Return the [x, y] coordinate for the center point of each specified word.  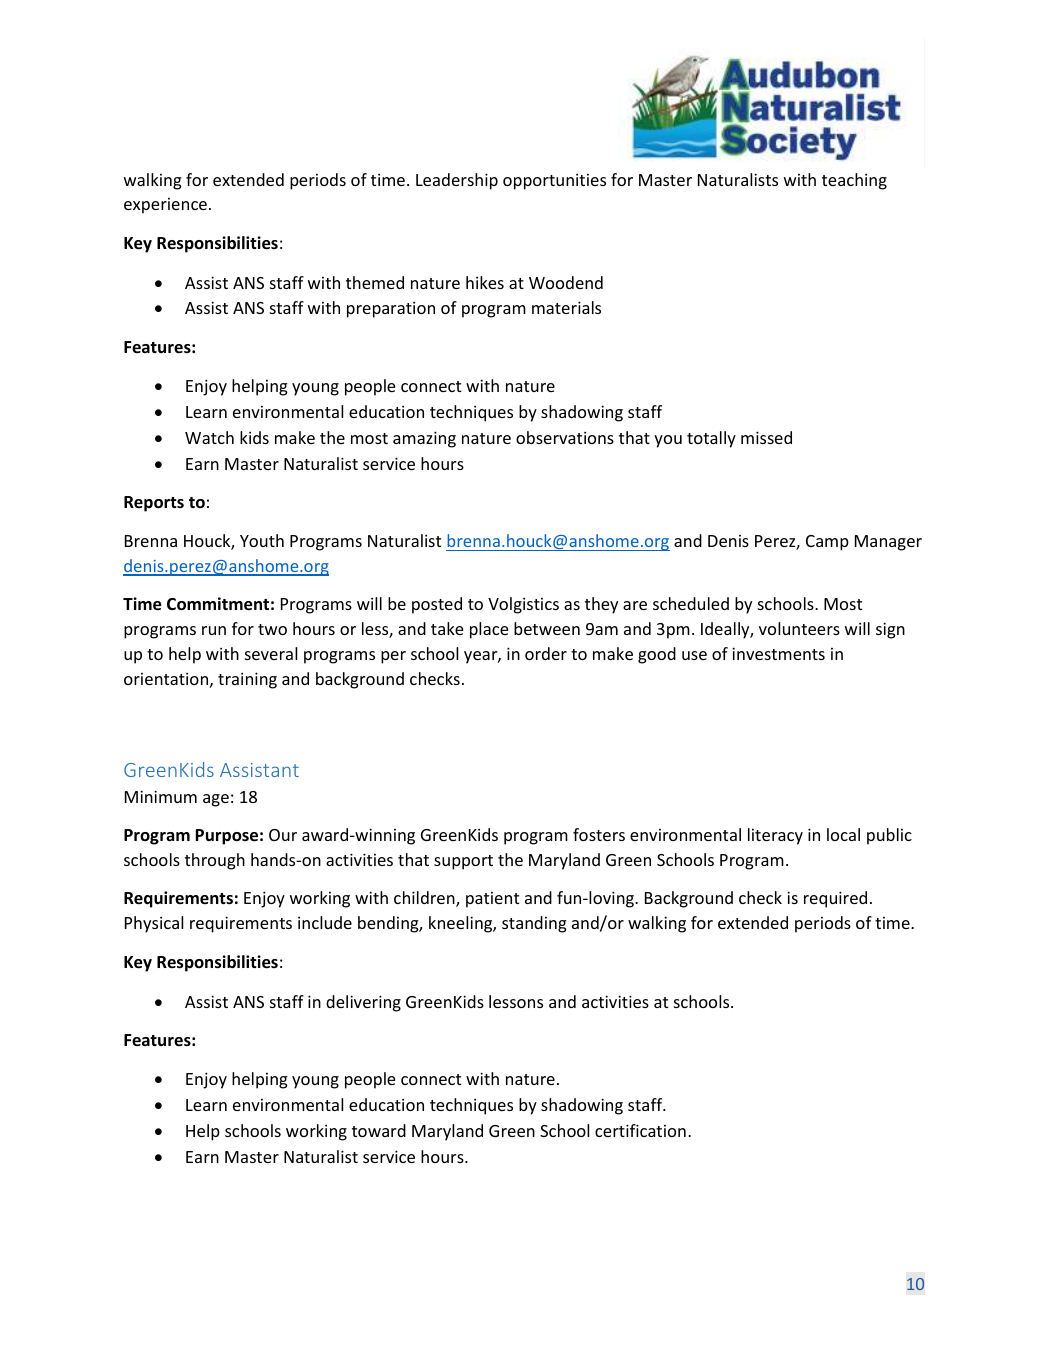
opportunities [554, 181]
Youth [262, 540]
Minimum [161, 796]
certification [640, 1130]
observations [565, 437]
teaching [854, 181]
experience [165, 206]
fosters [599, 834]
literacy [775, 836]
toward [379, 1130]
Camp [827, 543]
